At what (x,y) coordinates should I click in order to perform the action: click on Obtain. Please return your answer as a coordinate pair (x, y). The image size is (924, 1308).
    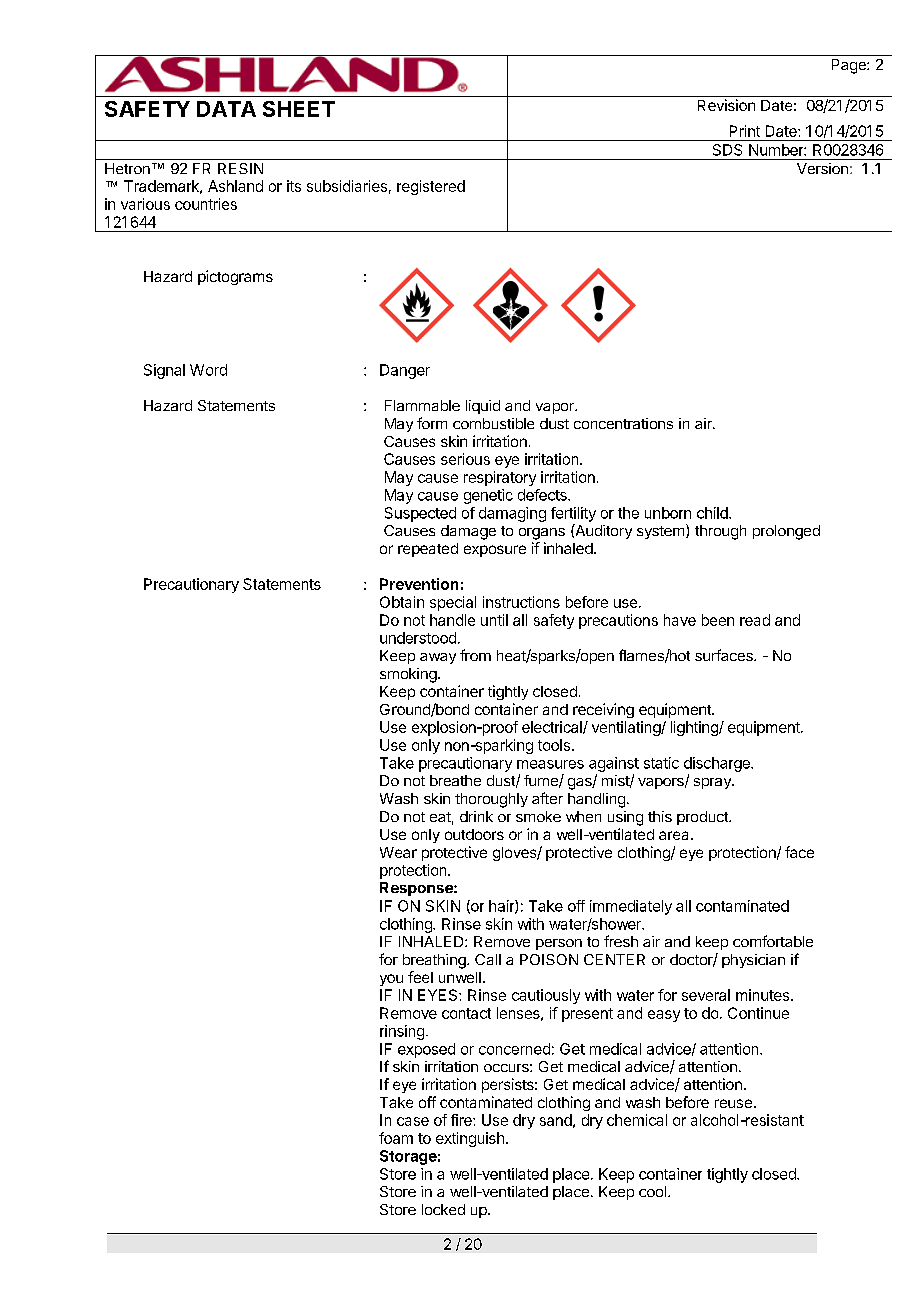
    Looking at the image, I should click on (402, 602).
